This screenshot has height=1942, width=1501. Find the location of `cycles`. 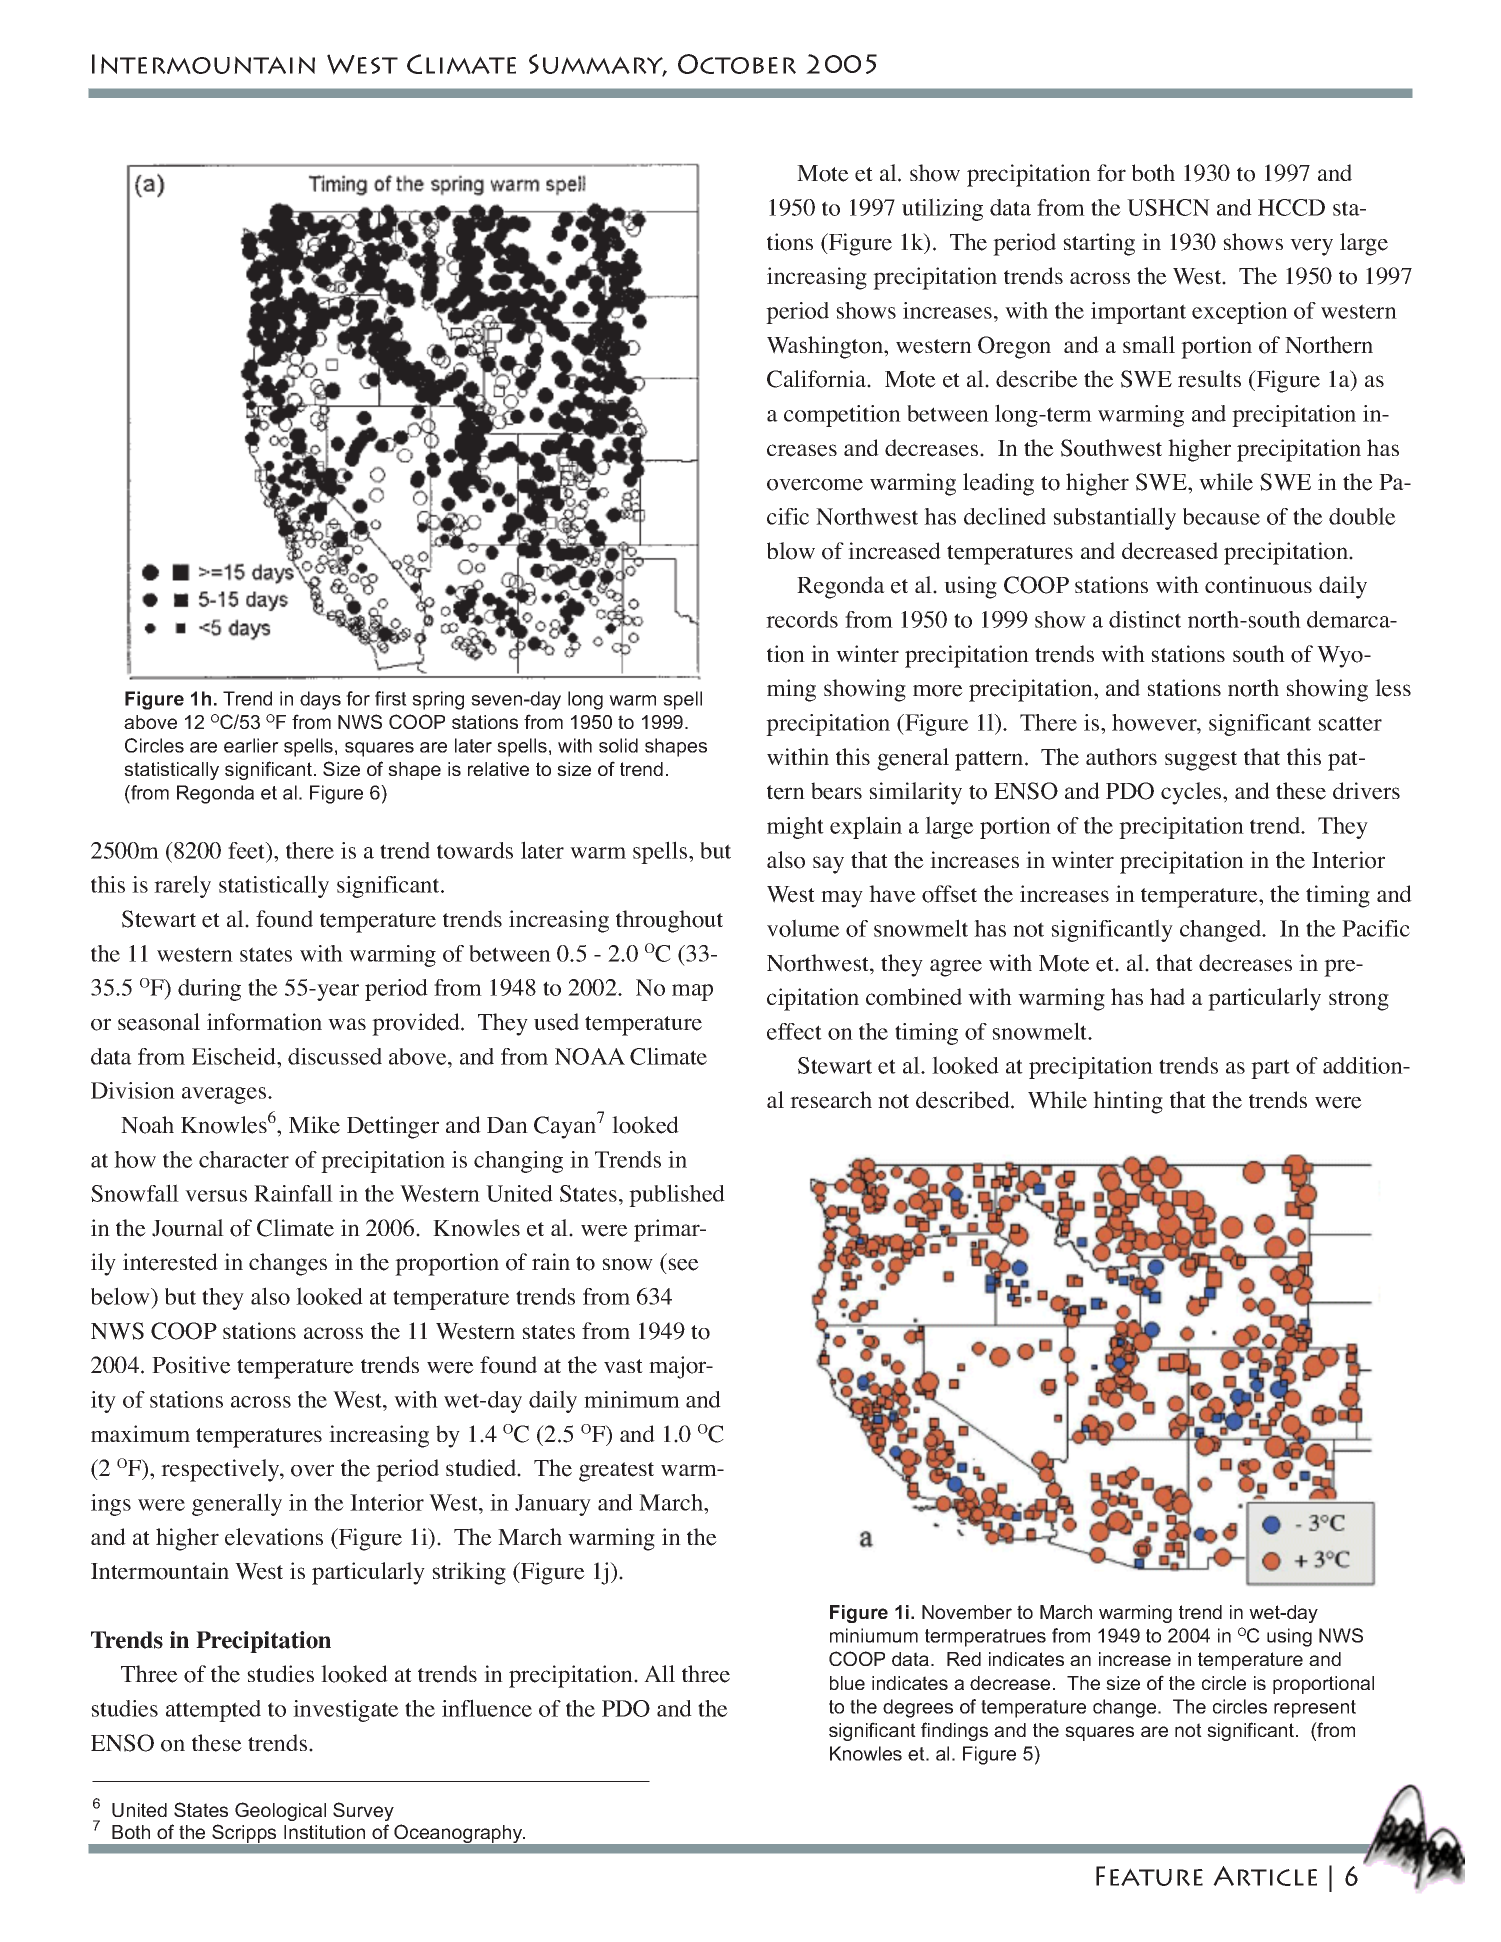

cycles is located at coordinates (1192, 793).
